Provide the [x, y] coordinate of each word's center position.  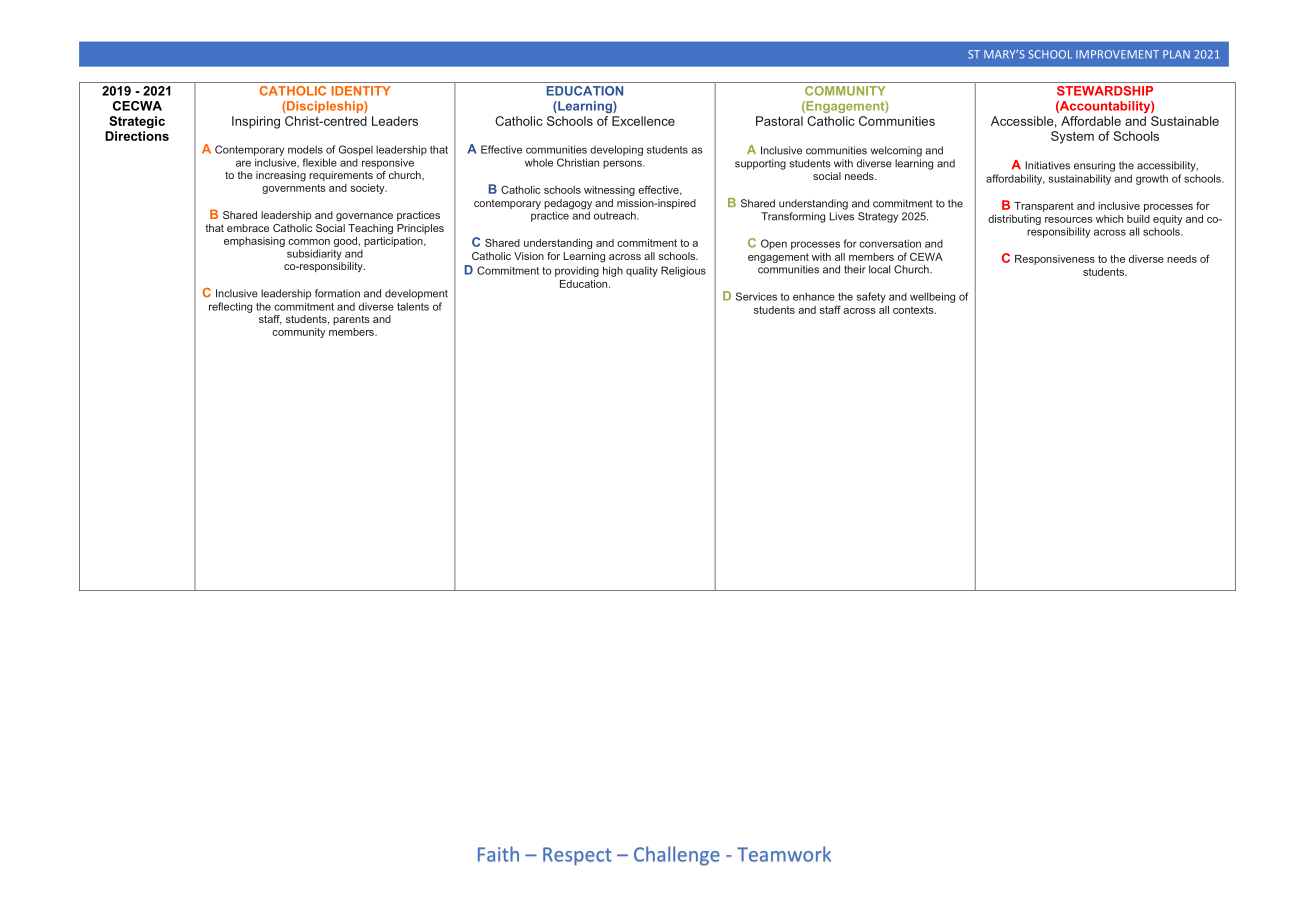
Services [756, 296]
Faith [498, 854]
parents [351, 320]
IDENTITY [361, 91]
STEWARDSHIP [1105, 91]
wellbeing [932, 297]
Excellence [643, 121]
